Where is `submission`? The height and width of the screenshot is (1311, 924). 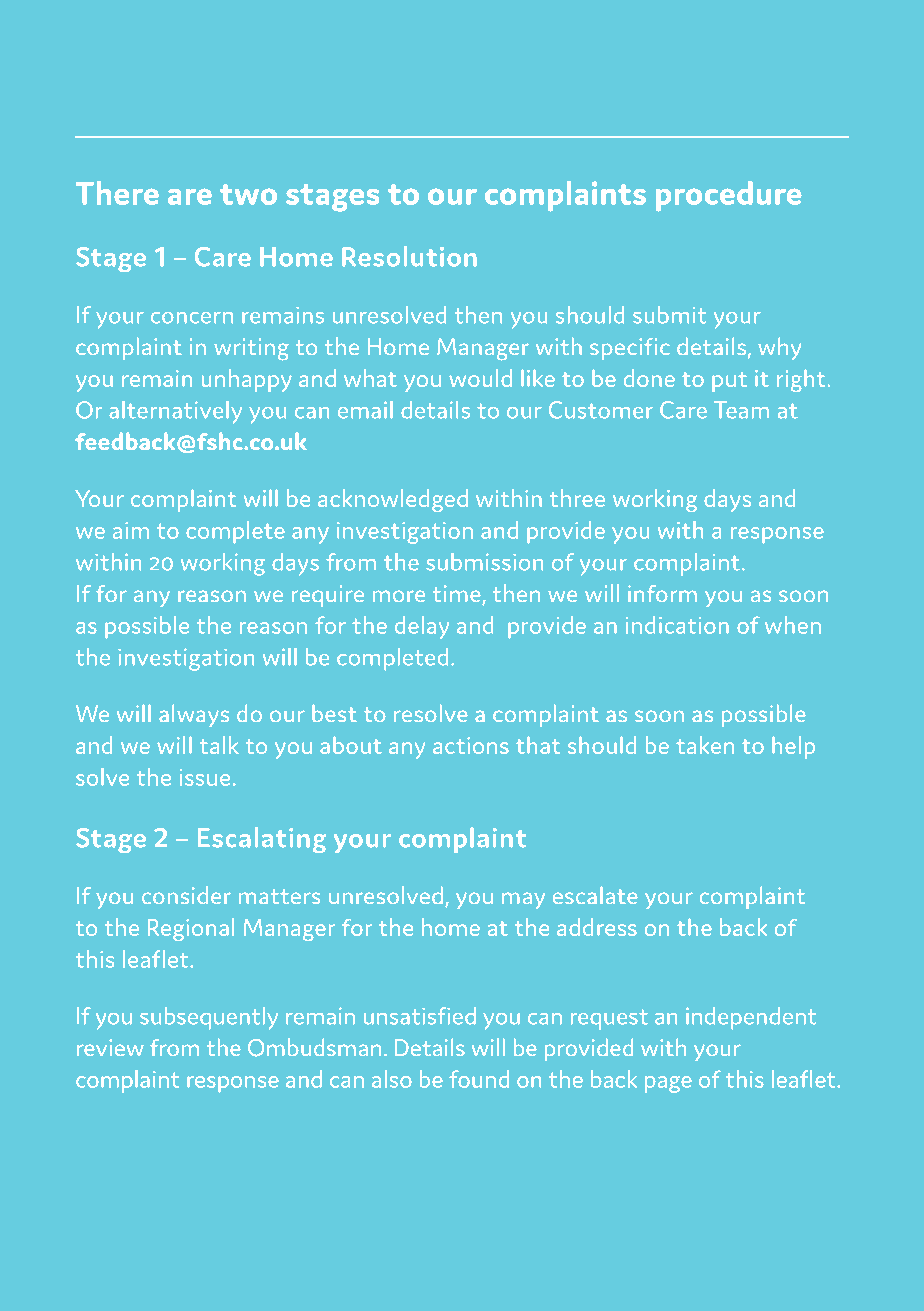
submission is located at coordinates (485, 562).
